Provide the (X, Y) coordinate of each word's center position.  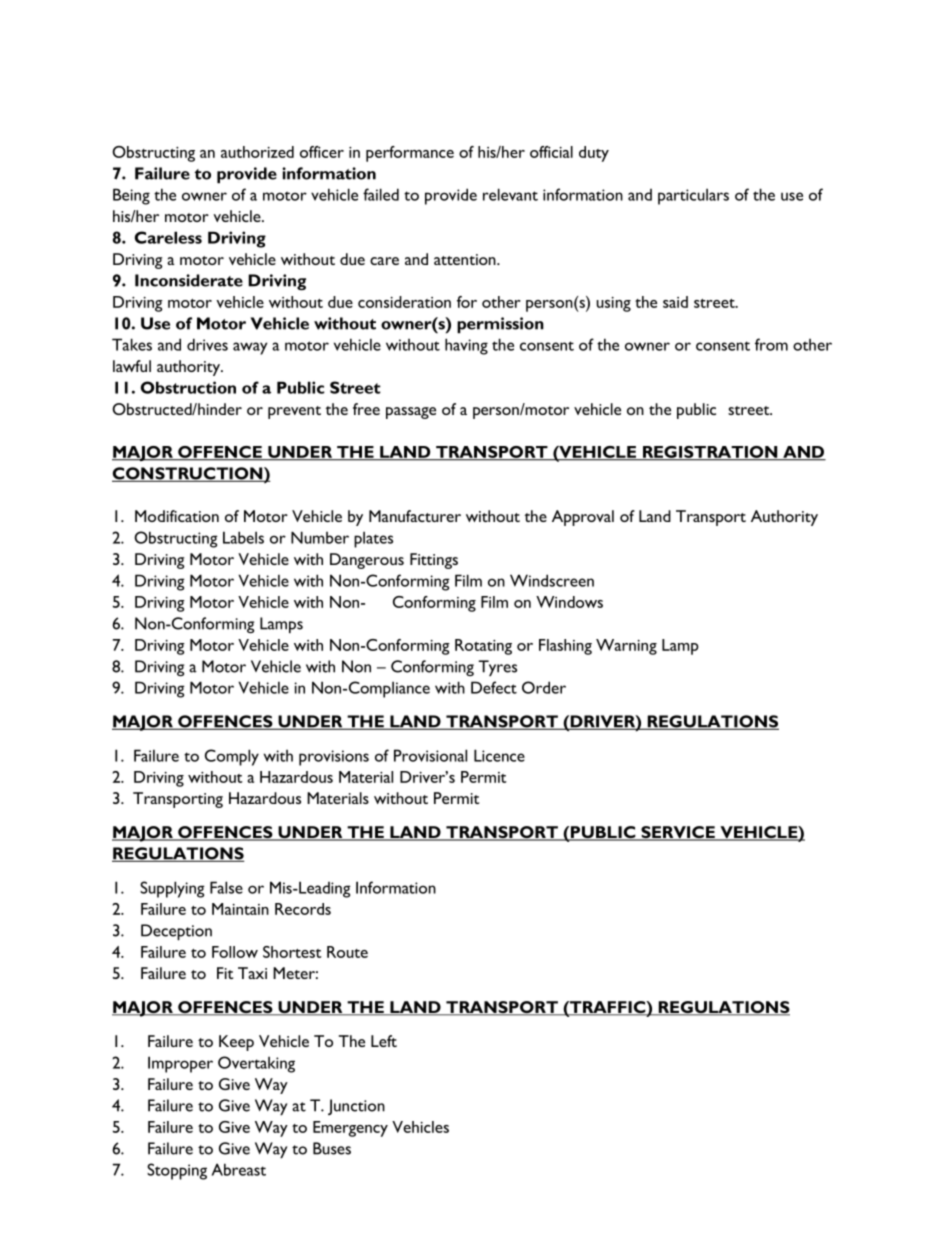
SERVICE (678, 833)
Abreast (238, 1169)
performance (410, 154)
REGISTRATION (710, 453)
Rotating (483, 647)
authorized (257, 152)
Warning (626, 647)
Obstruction (188, 387)
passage (411, 413)
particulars (693, 196)
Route (347, 952)
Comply (232, 757)
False (226, 887)
